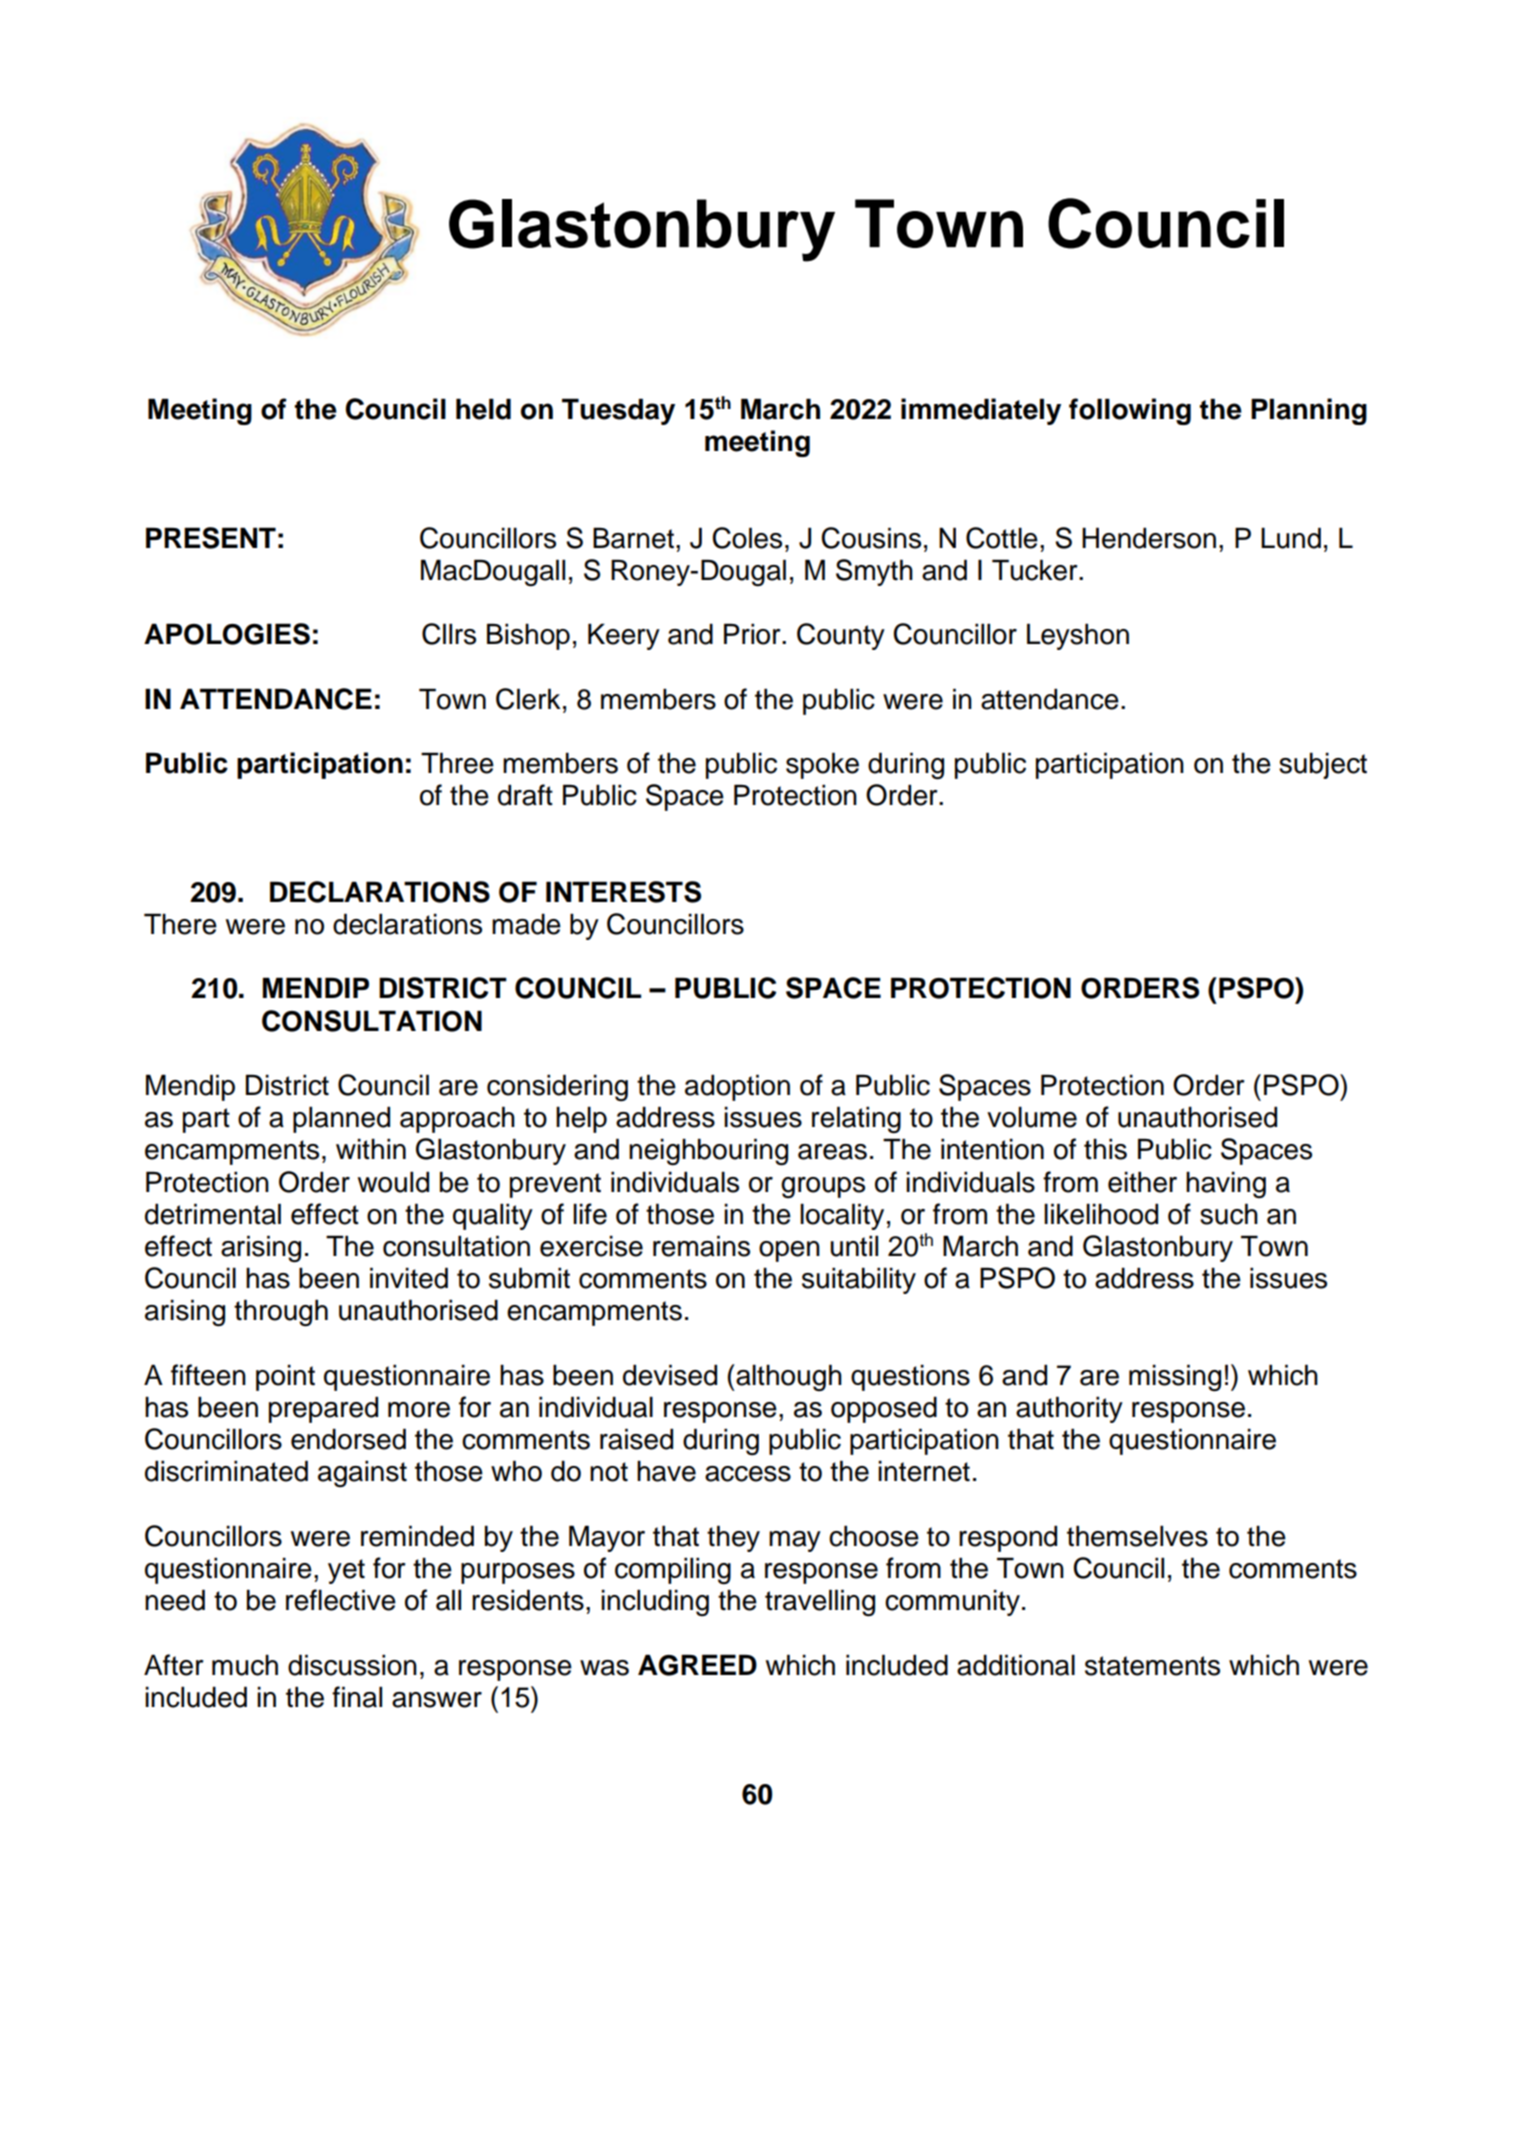  I want to click on following, so click(1130, 411).
